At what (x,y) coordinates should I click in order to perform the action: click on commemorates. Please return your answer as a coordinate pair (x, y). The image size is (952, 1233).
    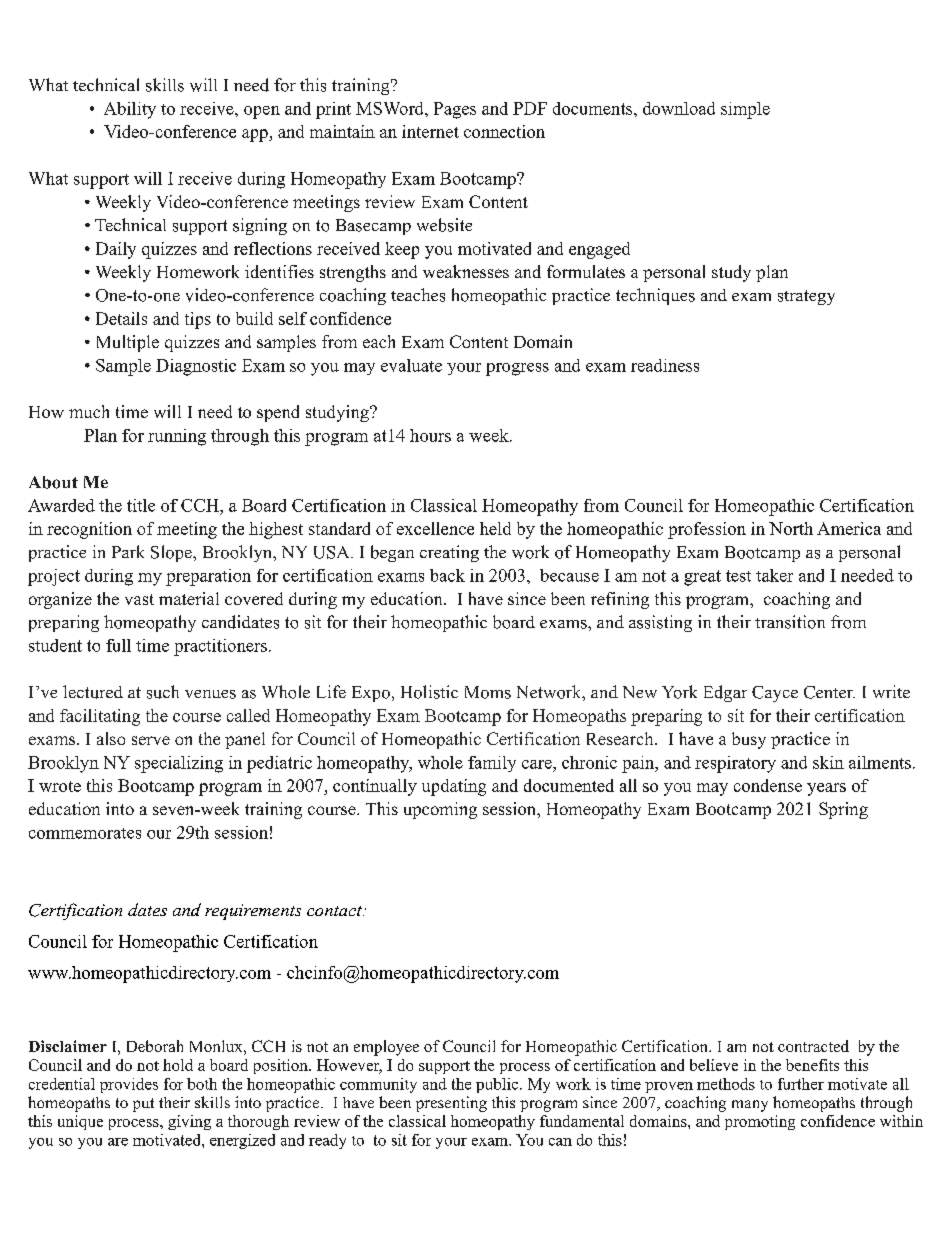
    Looking at the image, I should click on (85, 833).
